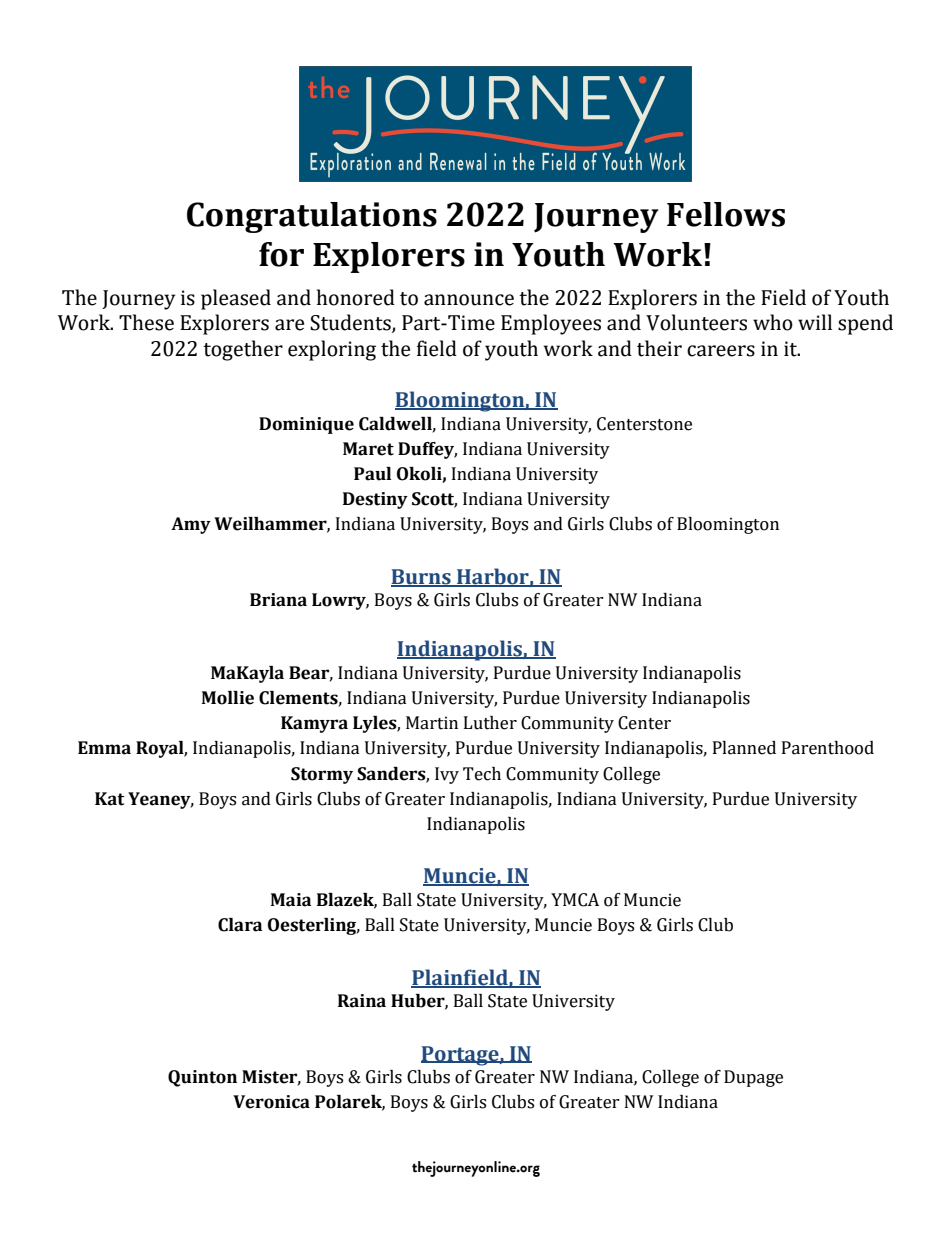  I want to click on Paul, so click(372, 474).
